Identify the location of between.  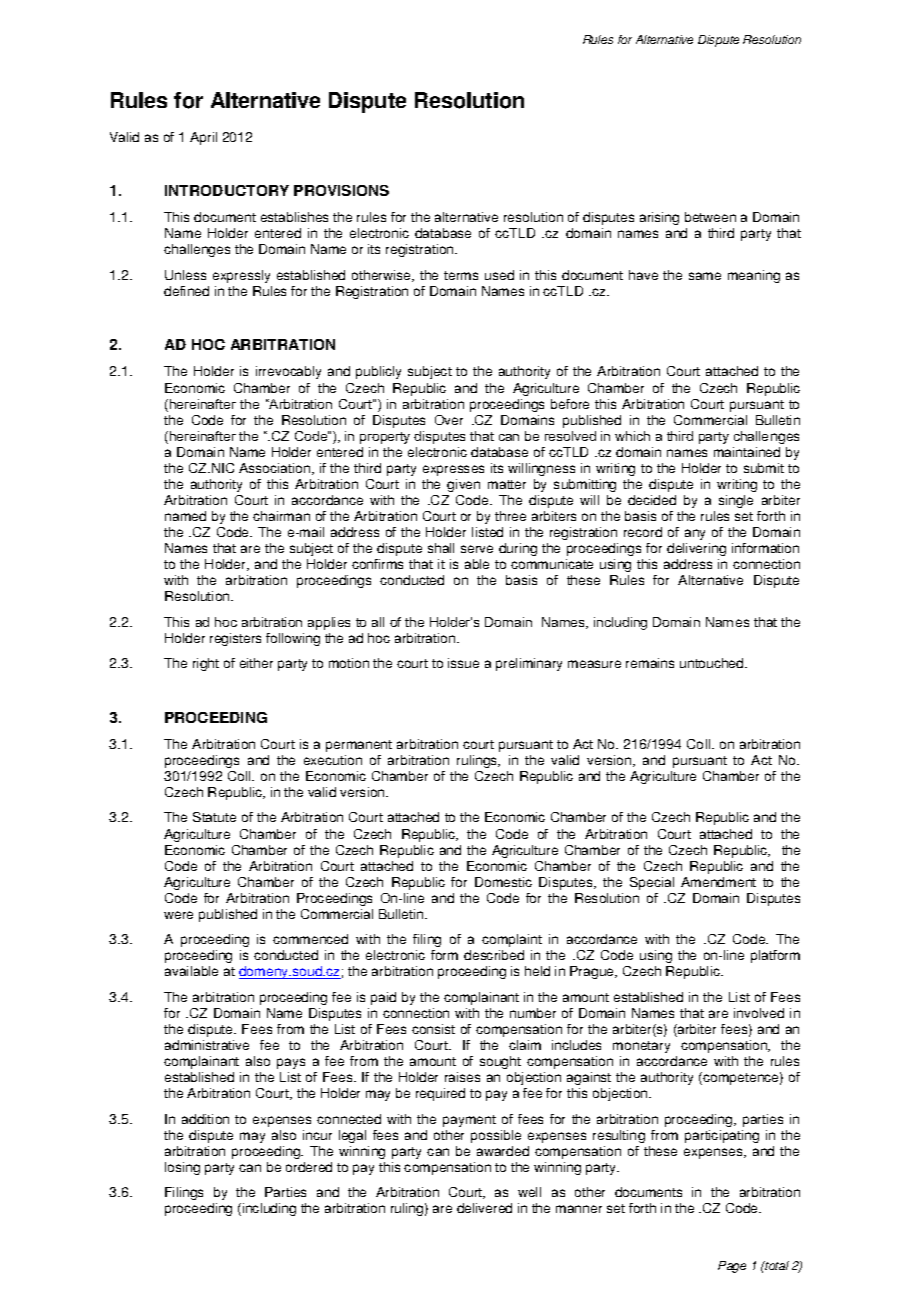
(710, 217).
